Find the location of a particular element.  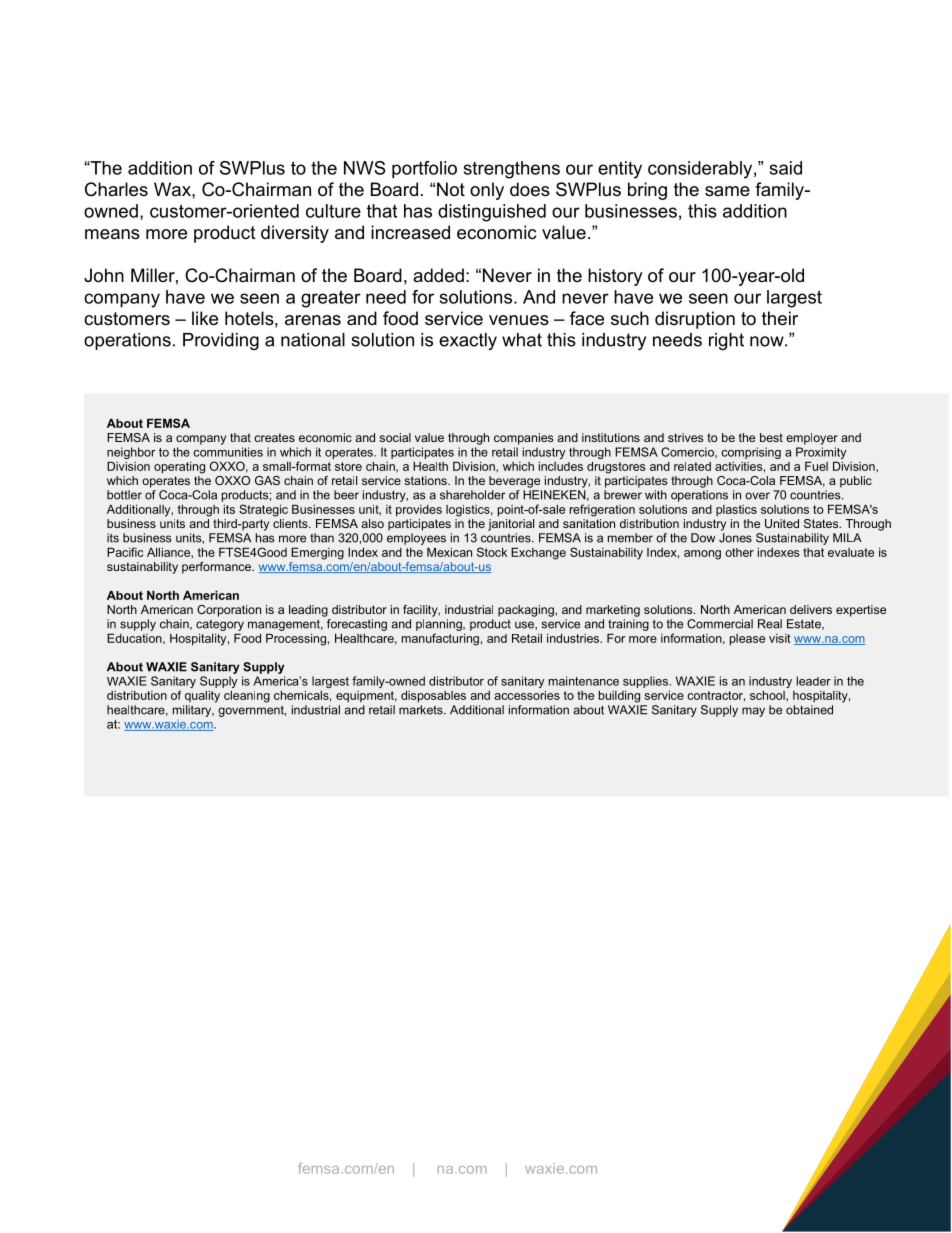

same is located at coordinates (727, 191).
